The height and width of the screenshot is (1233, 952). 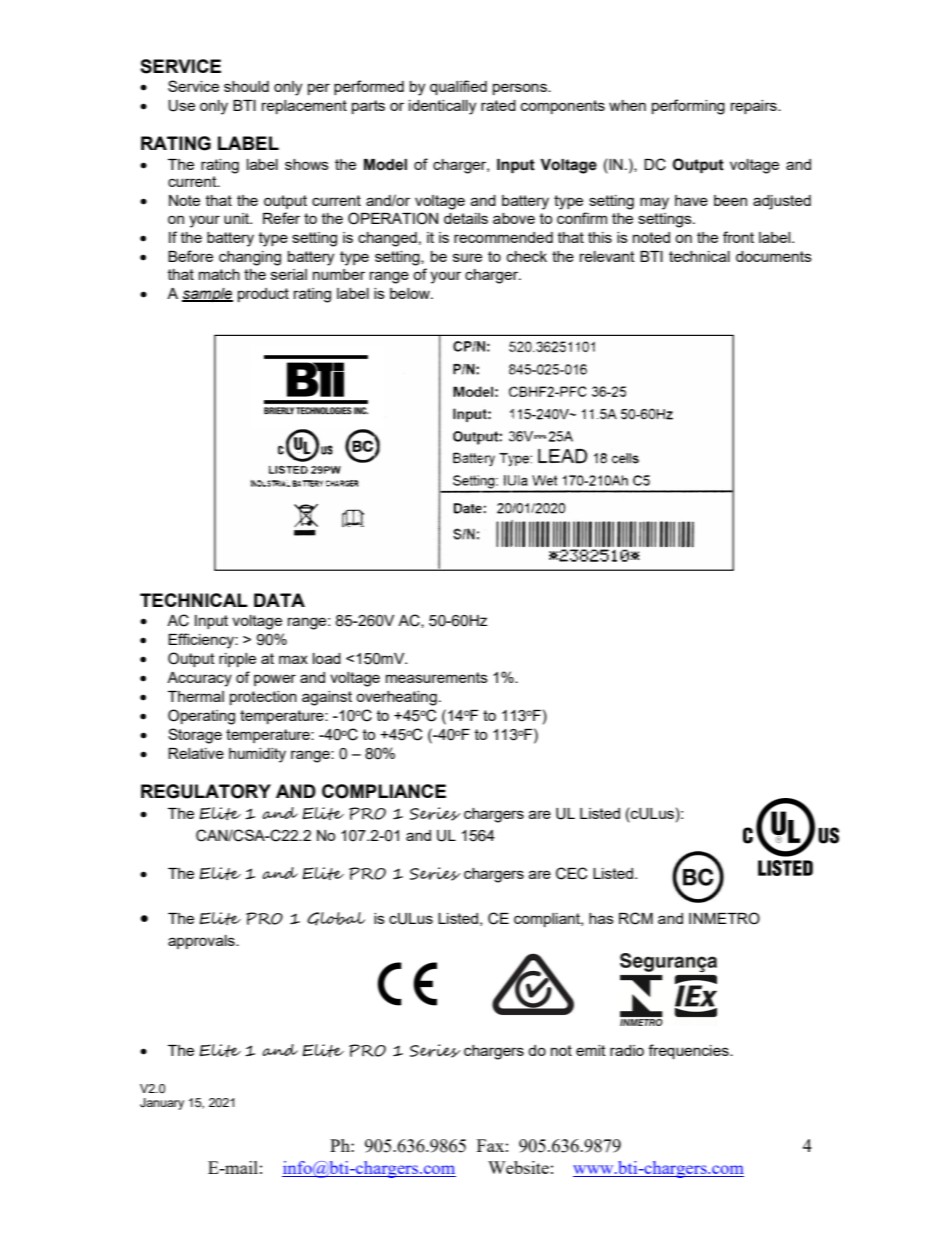 What do you see at coordinates (774, 256) in the screenshot?
I see `documents` at bounding box center [774, 256].
